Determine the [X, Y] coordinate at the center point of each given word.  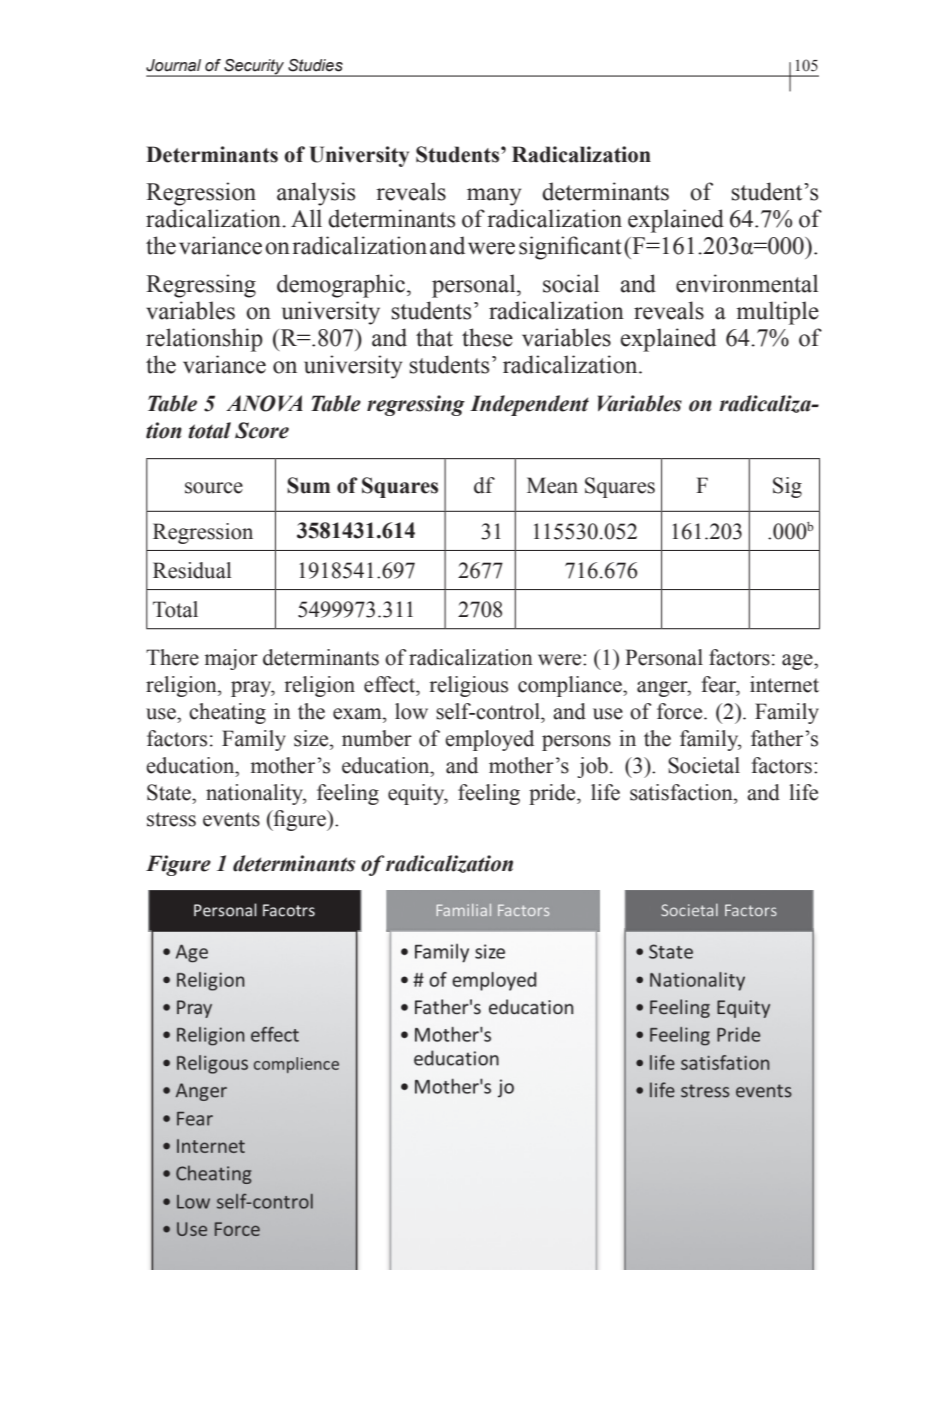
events [231, 819]
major [231, 659]
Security [254, 68]
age [798, 662]
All [306, 218]
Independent [529, 405]
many [494, 197]
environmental [747, 283]
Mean [552, 485]
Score [262, 430]
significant [570, 248]
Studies [315, 65]
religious [468, 686]
